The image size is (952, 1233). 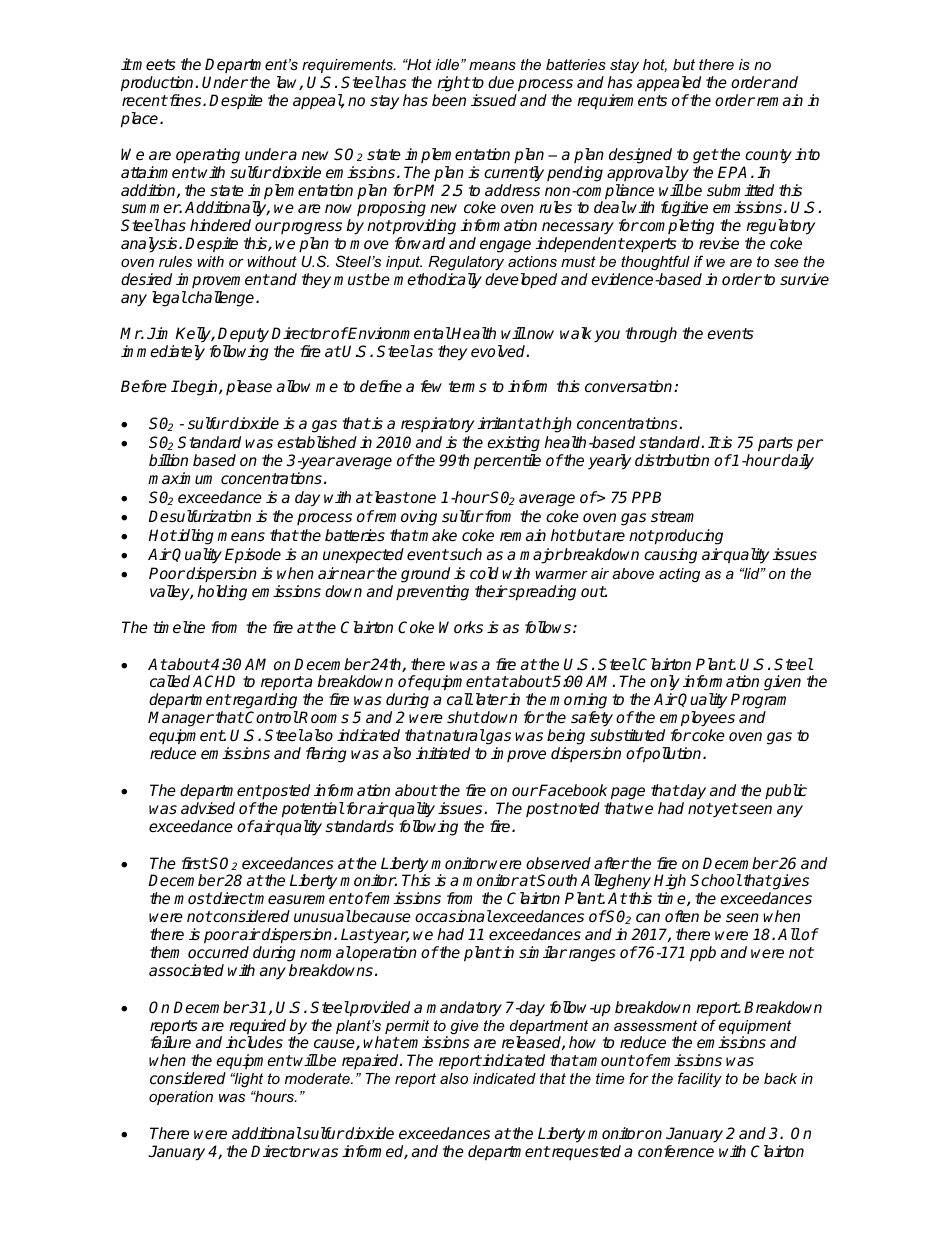 I want to click on light, so click(x=247, y=1080).
